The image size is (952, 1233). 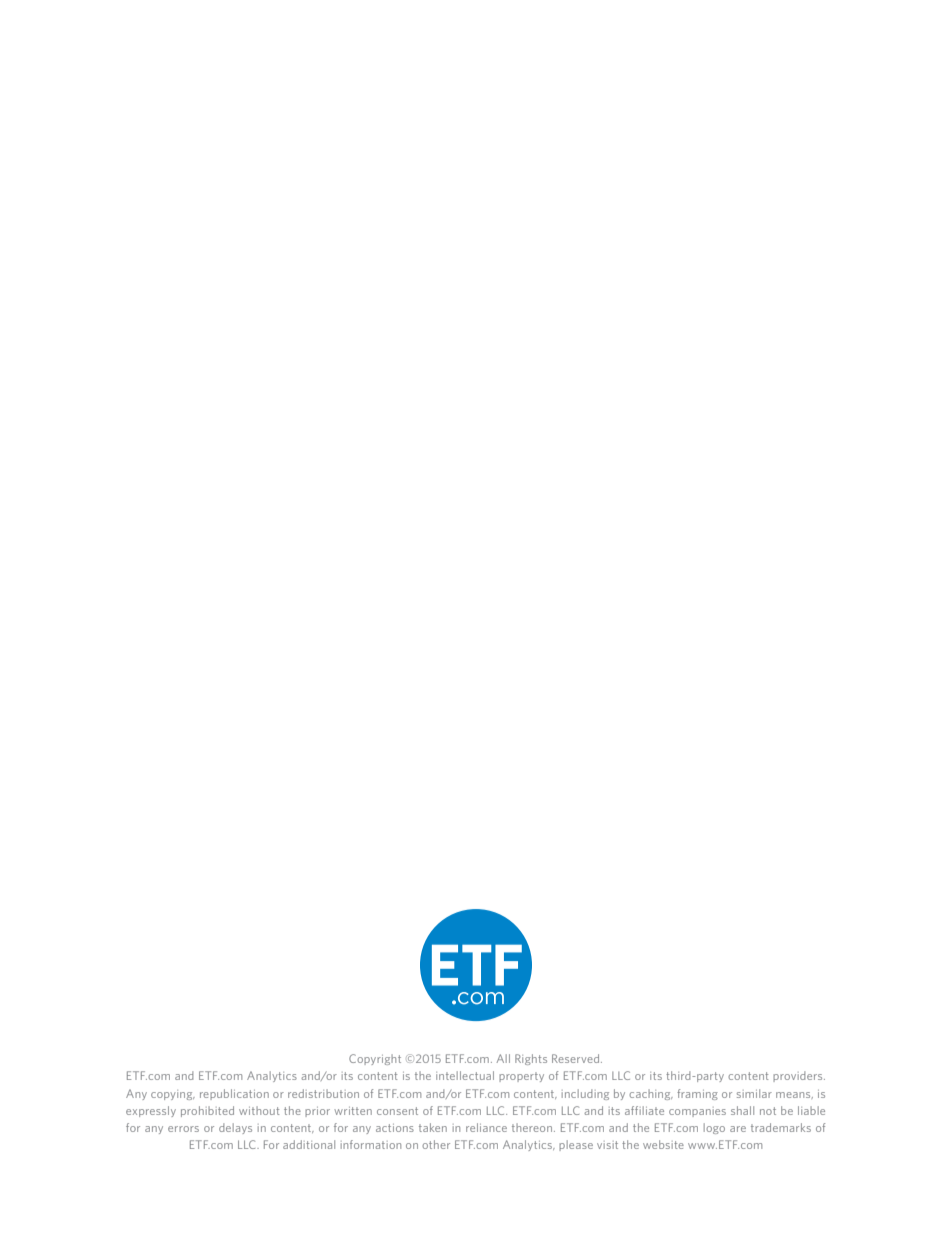 What do you see at coordinates (234, 1094) in the page?
I see `republication` at bounding box center [234, 1094].
